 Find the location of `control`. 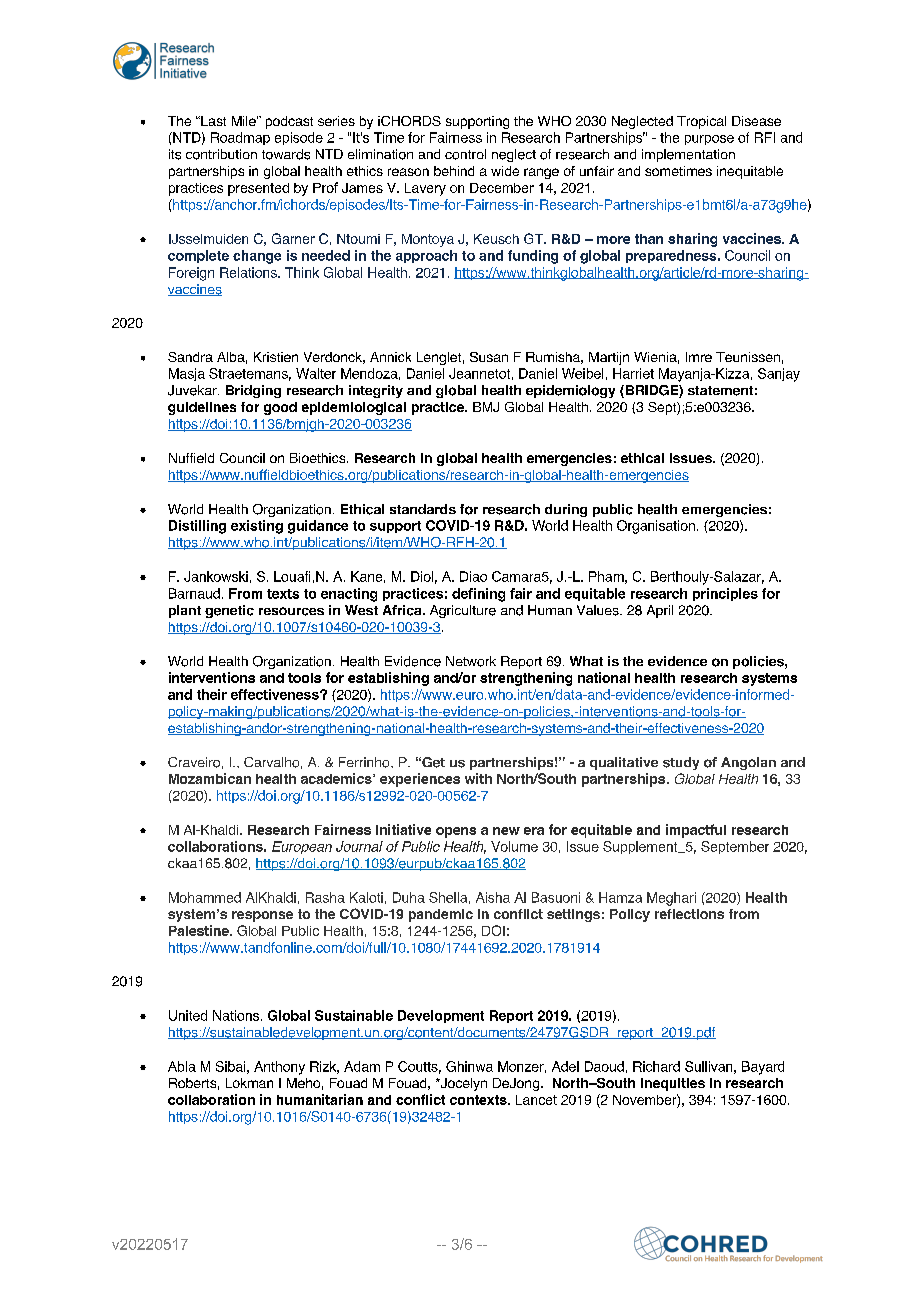

control is located at coordinates (465, 154).
